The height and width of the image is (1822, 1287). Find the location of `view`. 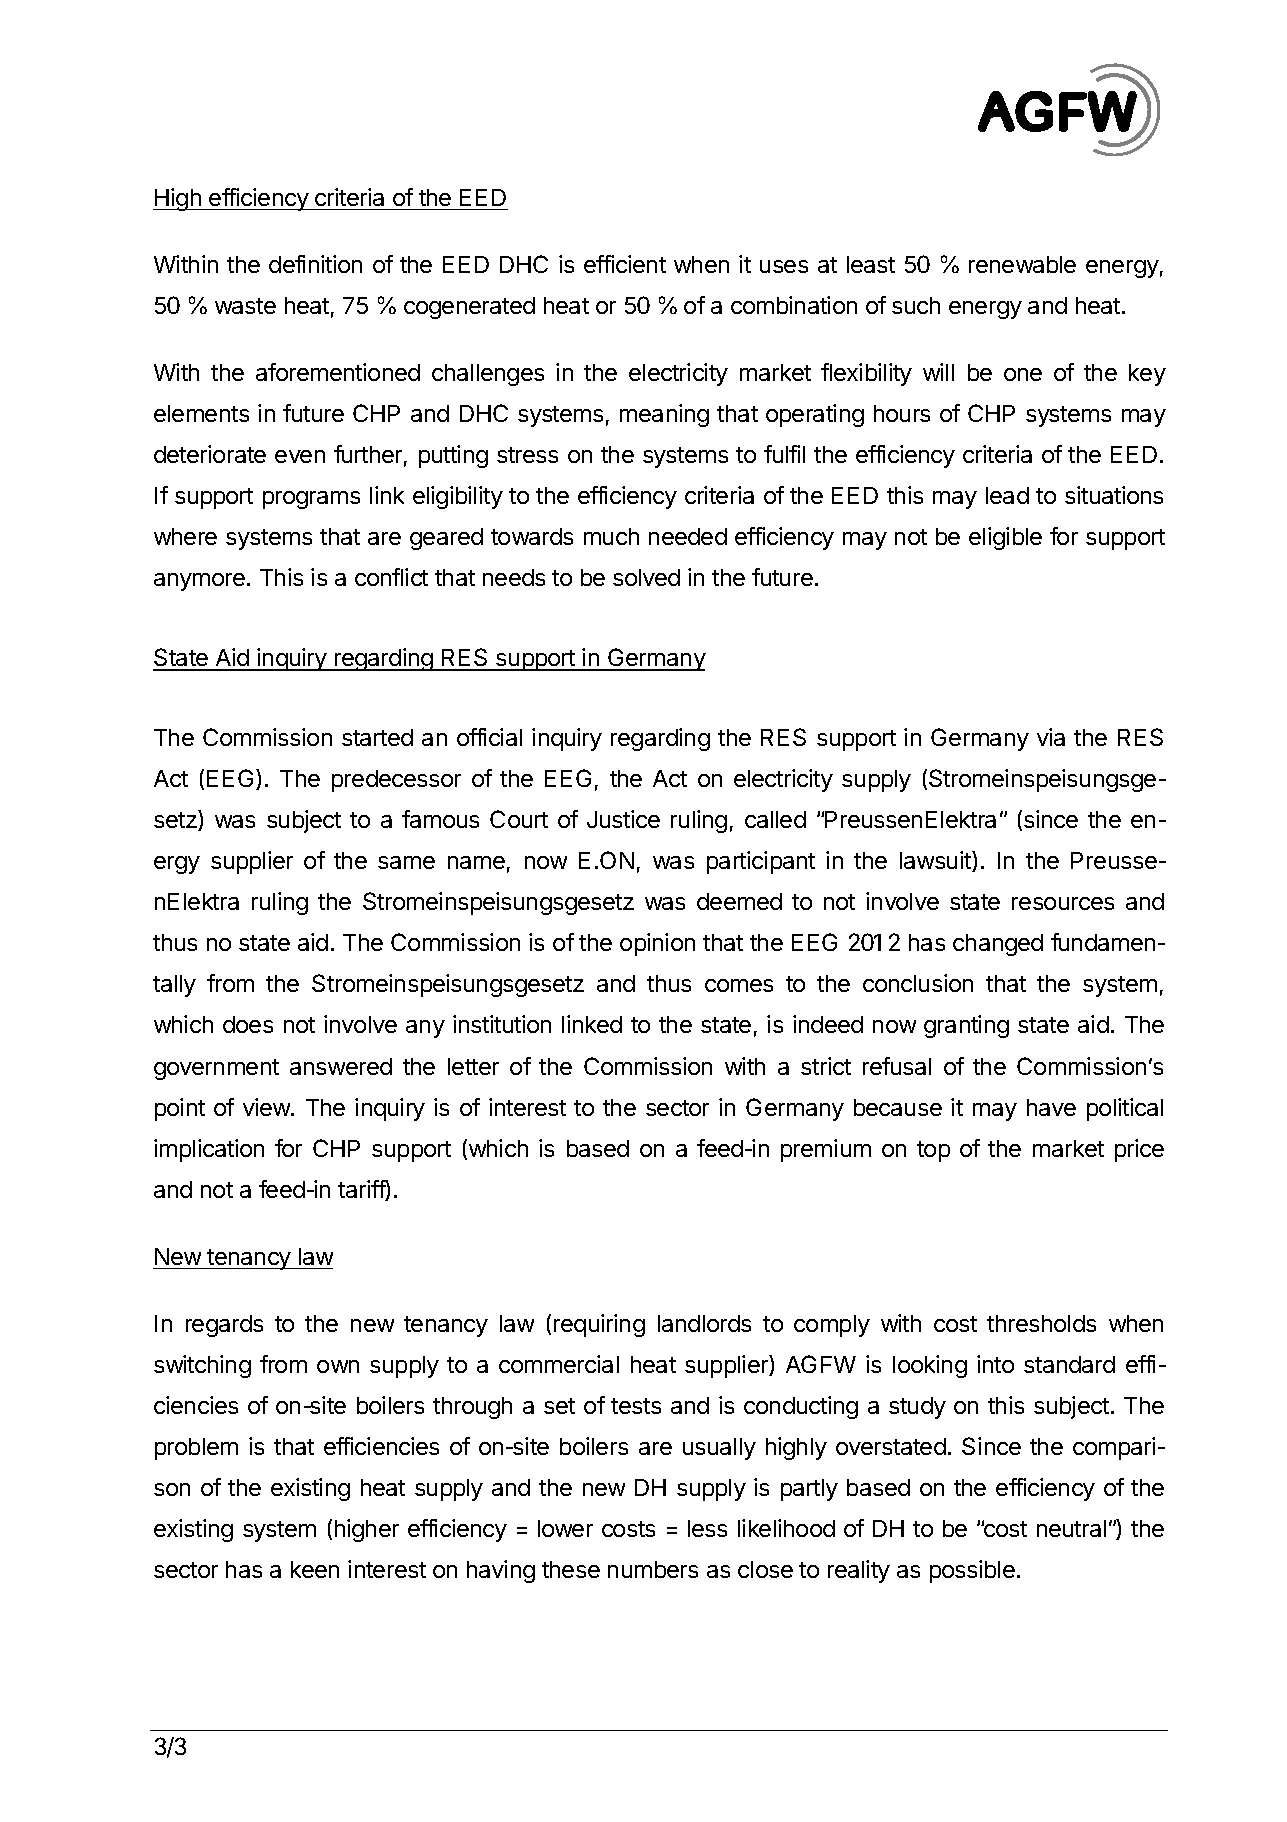

view is located at coordinates (267, 1107).
